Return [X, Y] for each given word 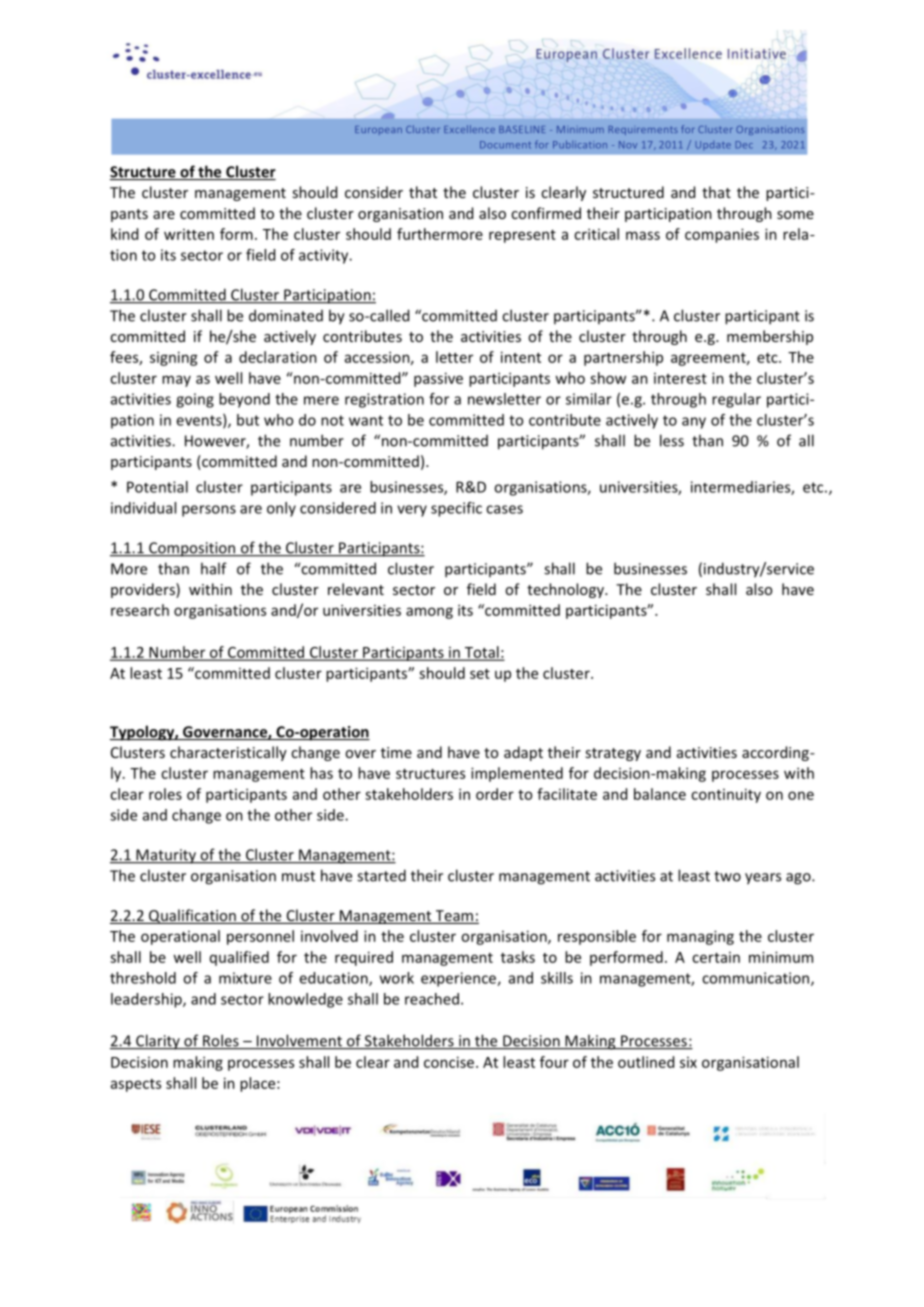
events [200, 421]
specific [456, 509]
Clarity [158, 1042]
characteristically [228, 753]
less [672, 440]
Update [713, 145]
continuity [726, 795]
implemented [517, 774]
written [189, 234]
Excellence [469, 129]
